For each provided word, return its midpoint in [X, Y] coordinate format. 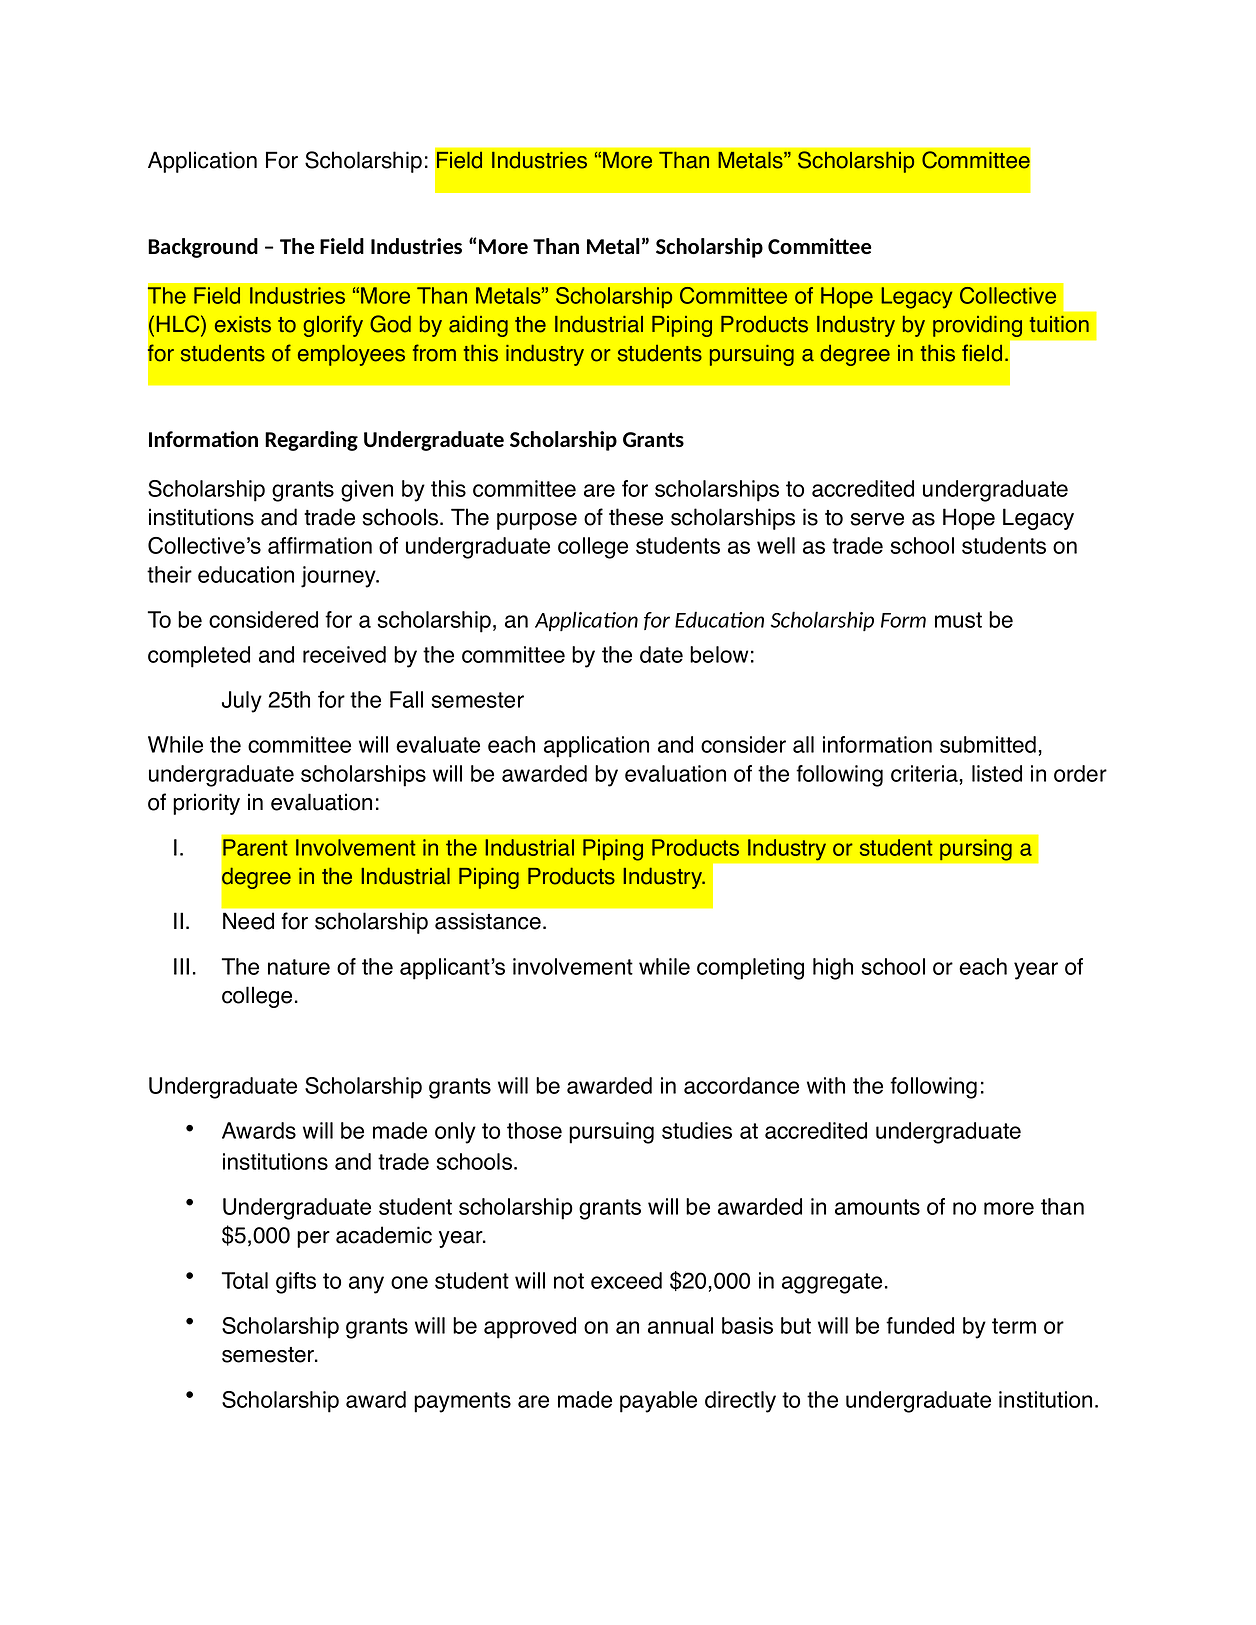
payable [658, 1402]
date [661, 654]
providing [977, 326]
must [958, 620]
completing [750, 969]
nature [299, 967]
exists [243, 324]
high [833, 969]
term [1014, 1326]
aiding [478, 326]
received [344, 654]
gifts [296, 1283]
